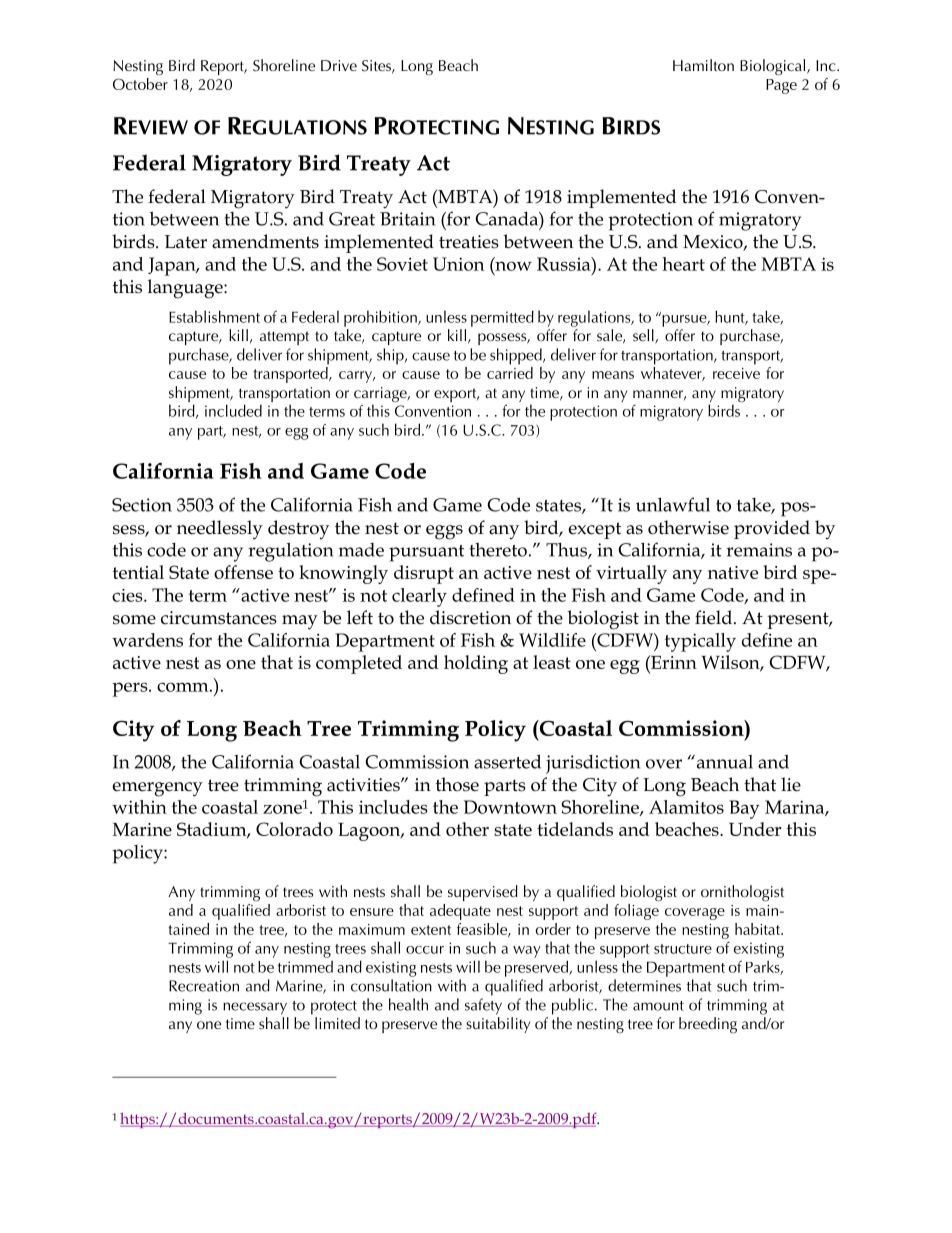  Describe the element at coordinates (736, 373) in the screenshot. I see `receive` at that location.
